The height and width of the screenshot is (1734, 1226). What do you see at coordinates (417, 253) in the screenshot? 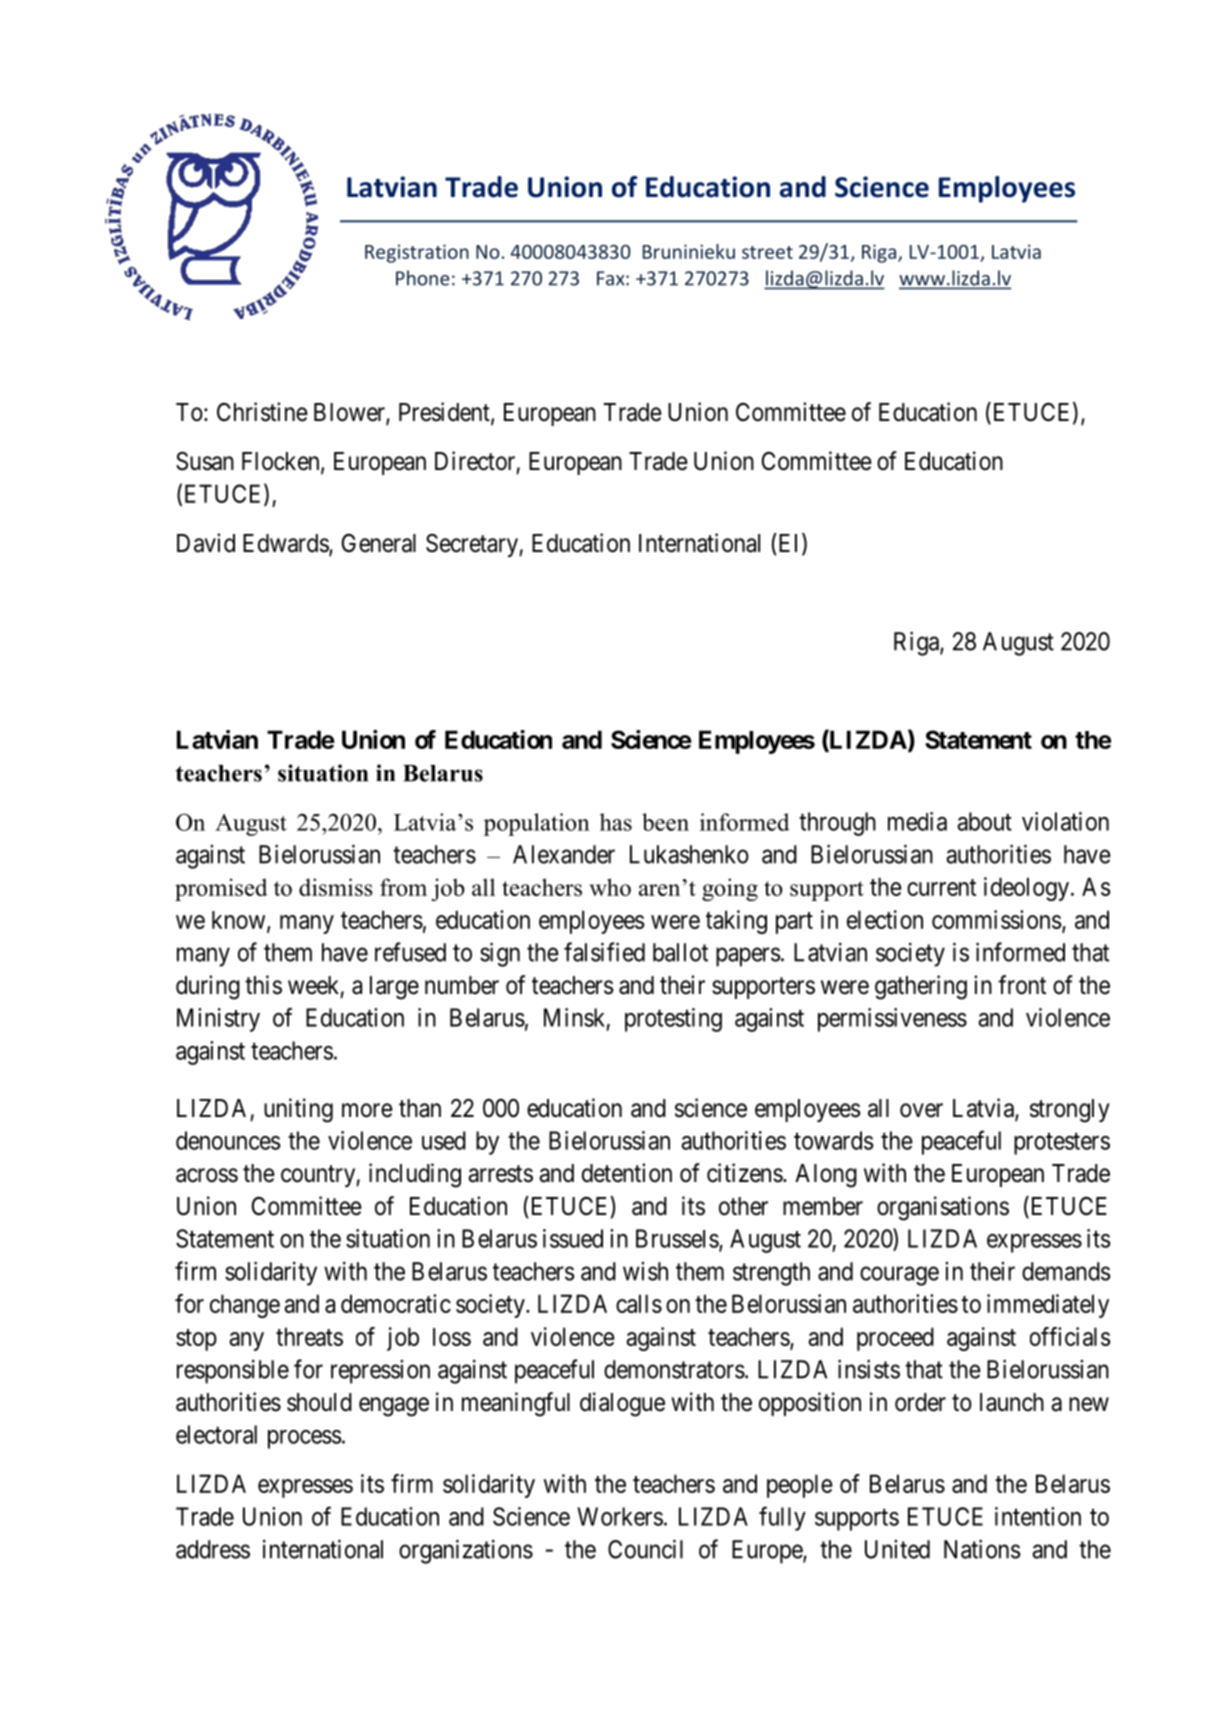
I see `Registration` at bounding box center [417, 253].
